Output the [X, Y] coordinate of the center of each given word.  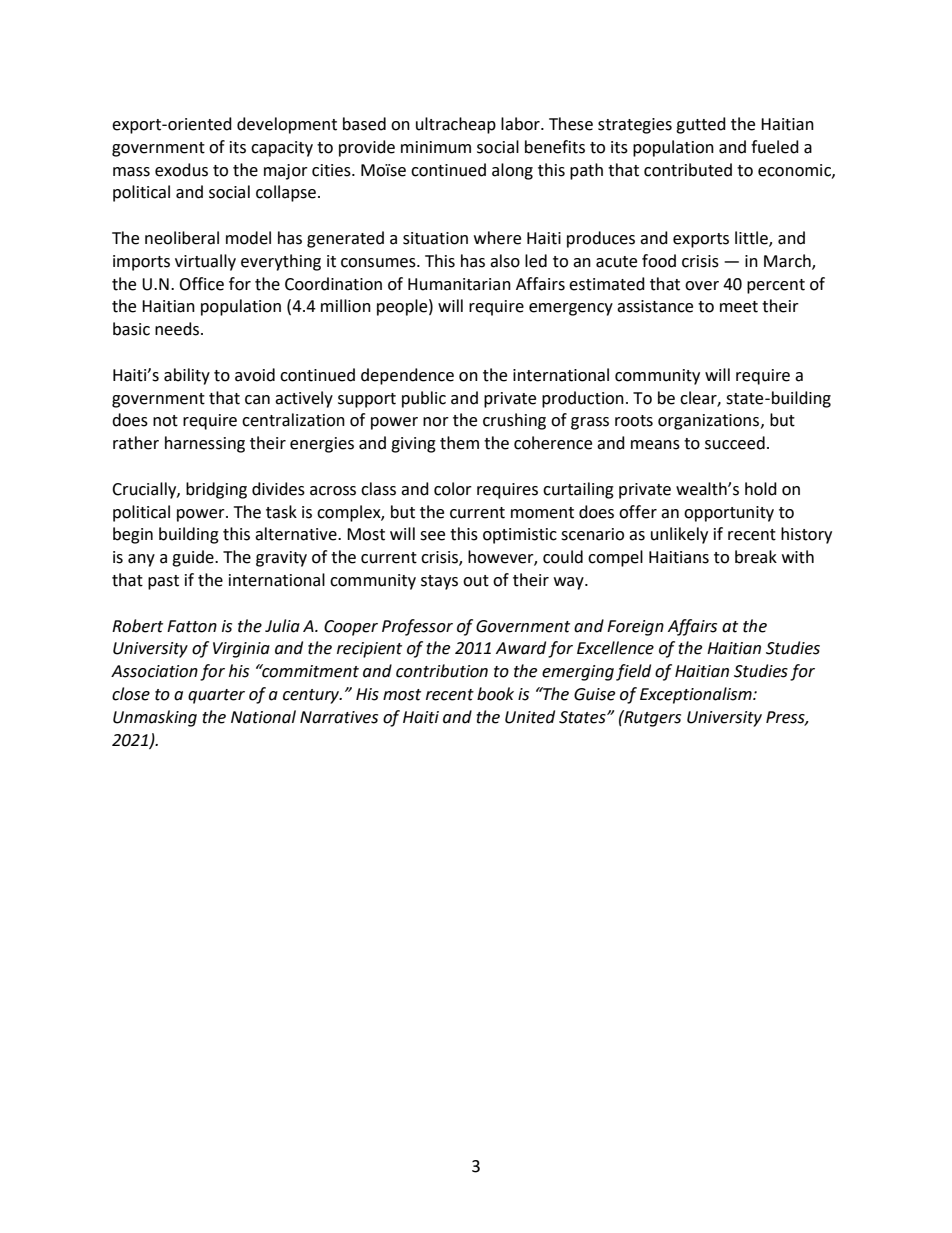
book [495, 694]
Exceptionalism [697, 695]
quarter [216, 696]
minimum [436, 147]
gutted [701, 125]
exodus [181, 170]
